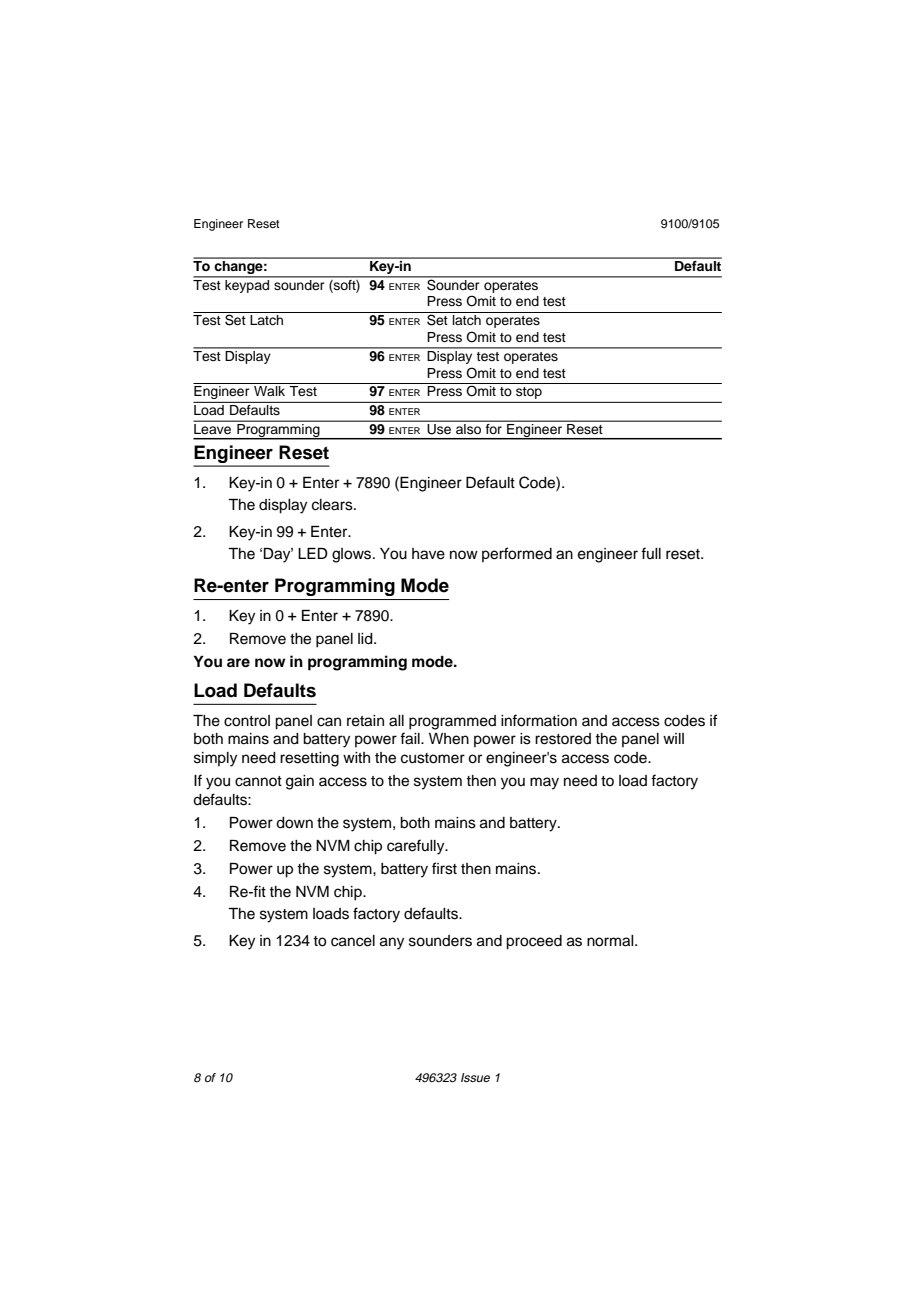 Image resolution: width=924 pixels, height=1308 pixels. I want to click on clears, so click(333, 505).
